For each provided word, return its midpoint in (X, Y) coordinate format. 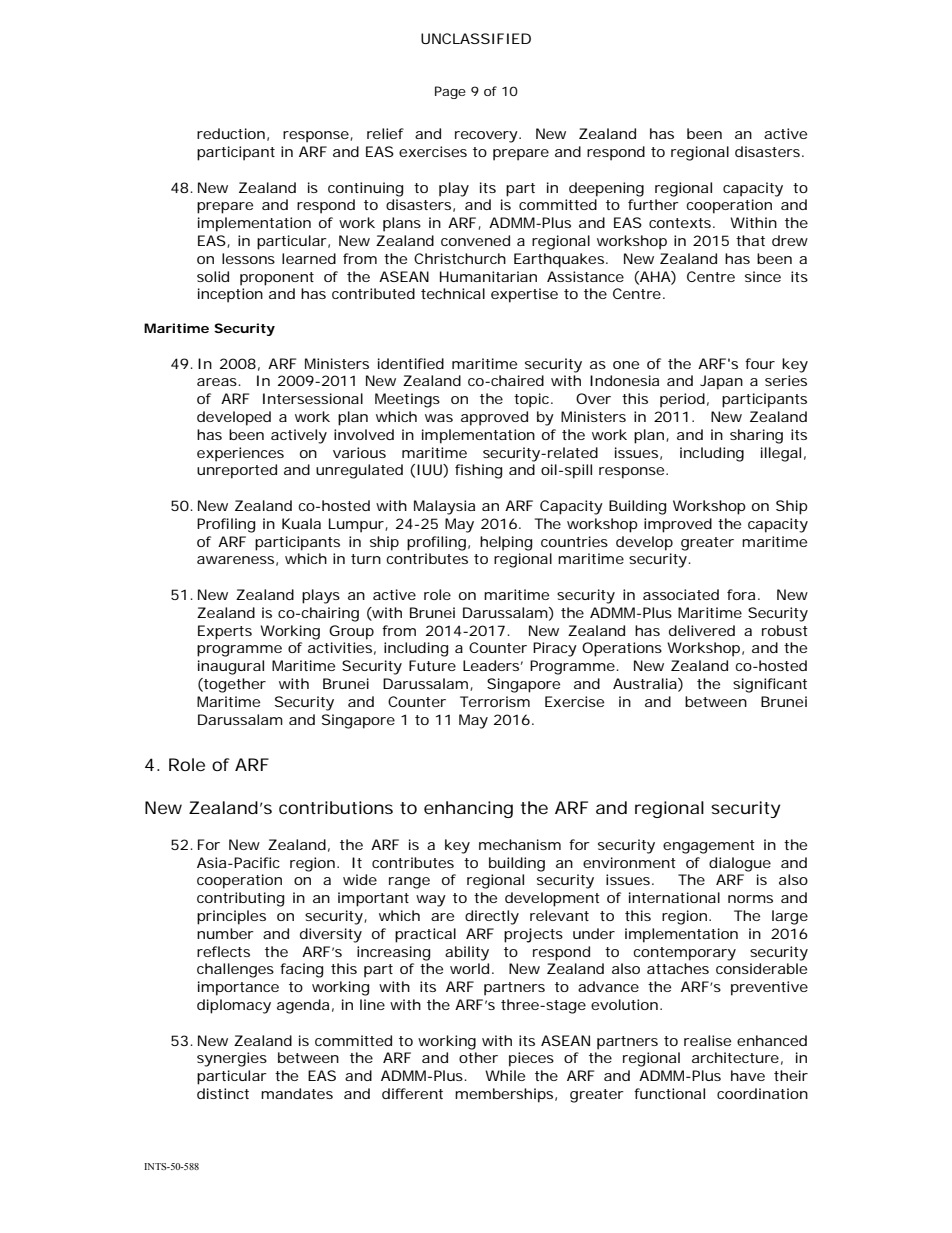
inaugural (231, 667)
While (505, 1075)
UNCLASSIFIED (476, 38)
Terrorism (495, 701)
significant (770, 685)
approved (494, 418)
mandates (297, 1093)
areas (218, 382)
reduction (231, 133)
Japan (721, 382)
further (653, 204)
